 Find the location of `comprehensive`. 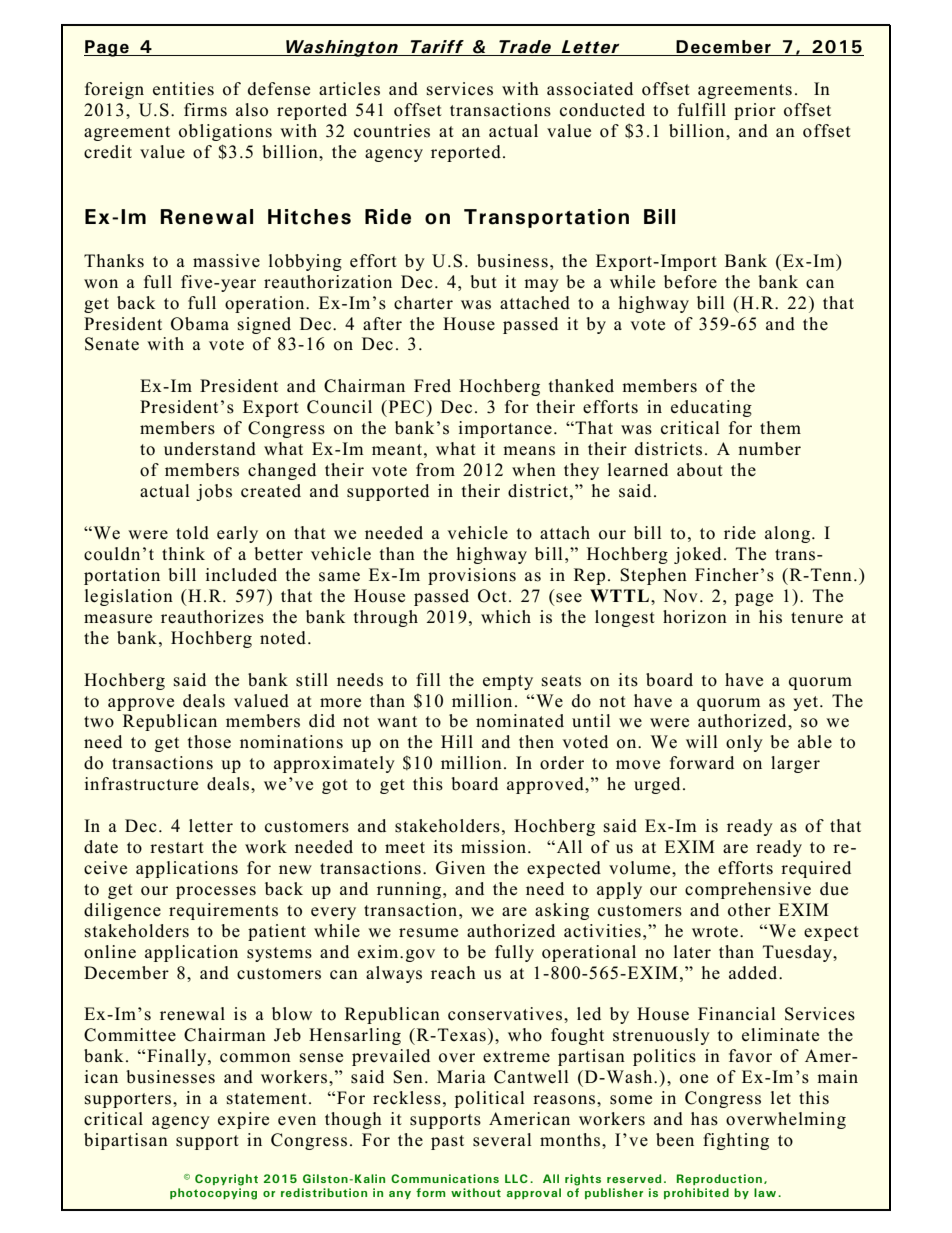

comprehensive is located at coordinates (748, 890).
